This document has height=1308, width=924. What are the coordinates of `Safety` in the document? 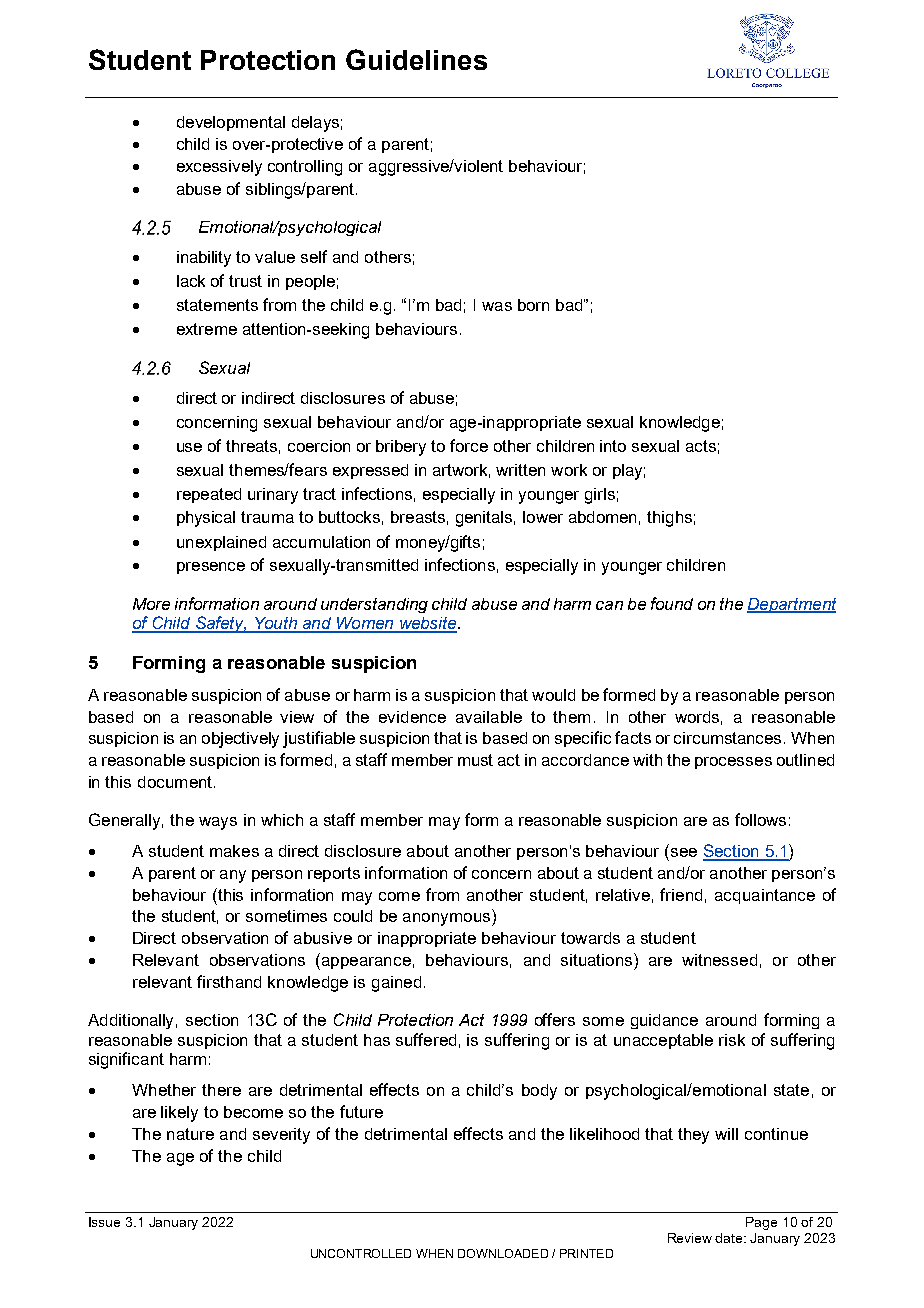 It's located at (220, 624).
